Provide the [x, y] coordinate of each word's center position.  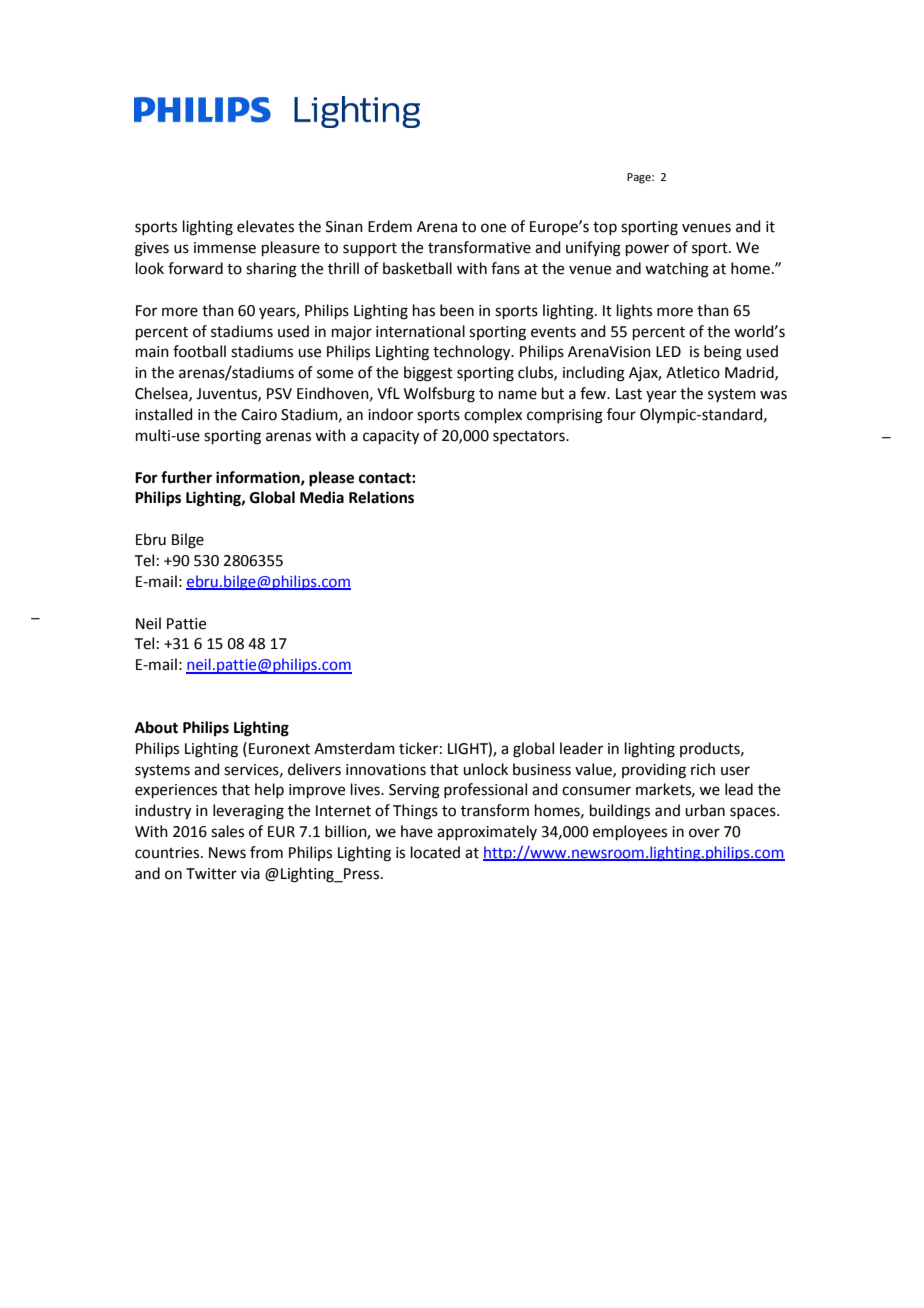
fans [505, 268]
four [621, 414]
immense [225, 248]
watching [677, 270]
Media [322, 497]
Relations [381, 497]
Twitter [211, 874]
